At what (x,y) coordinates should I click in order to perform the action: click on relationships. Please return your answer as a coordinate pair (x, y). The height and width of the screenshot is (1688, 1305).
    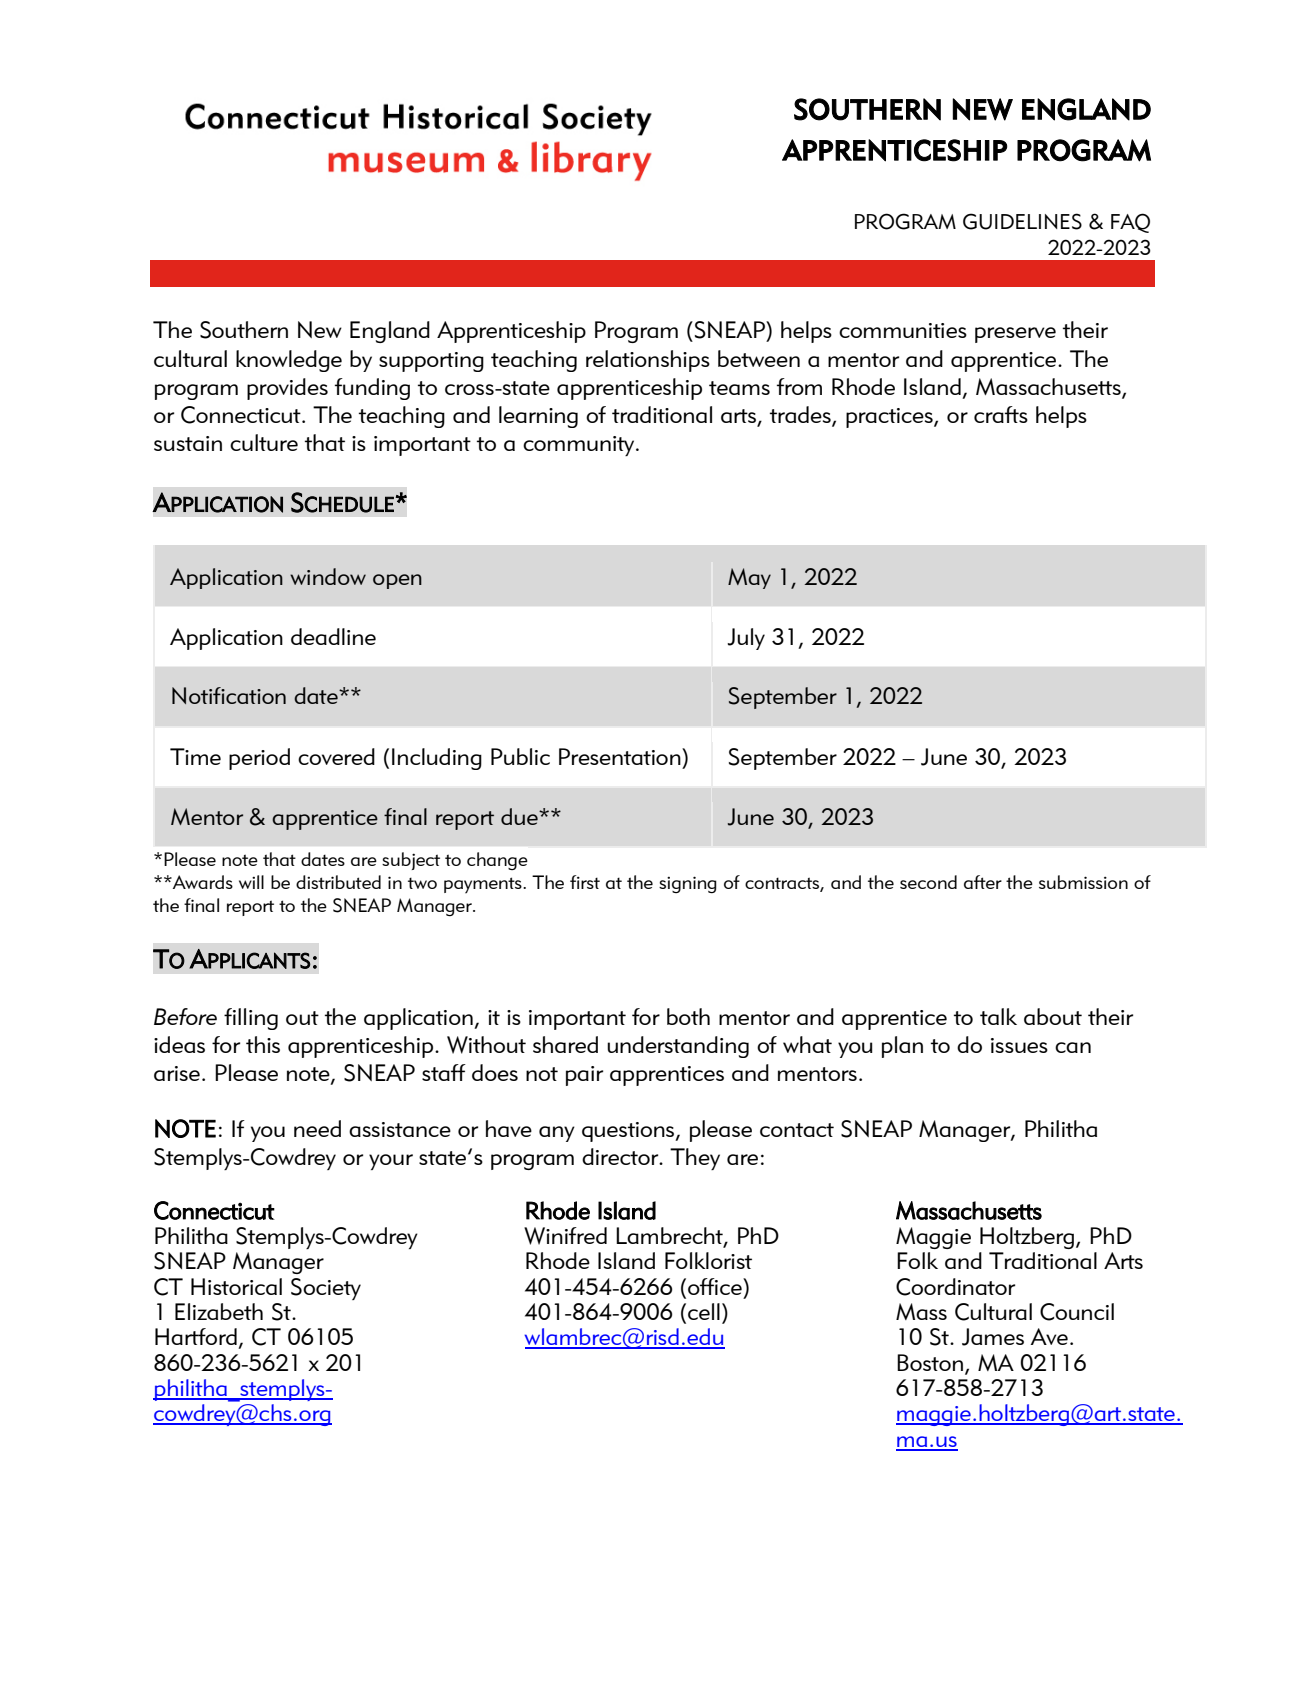
    Looking at the image, I should click on (648, 361).
